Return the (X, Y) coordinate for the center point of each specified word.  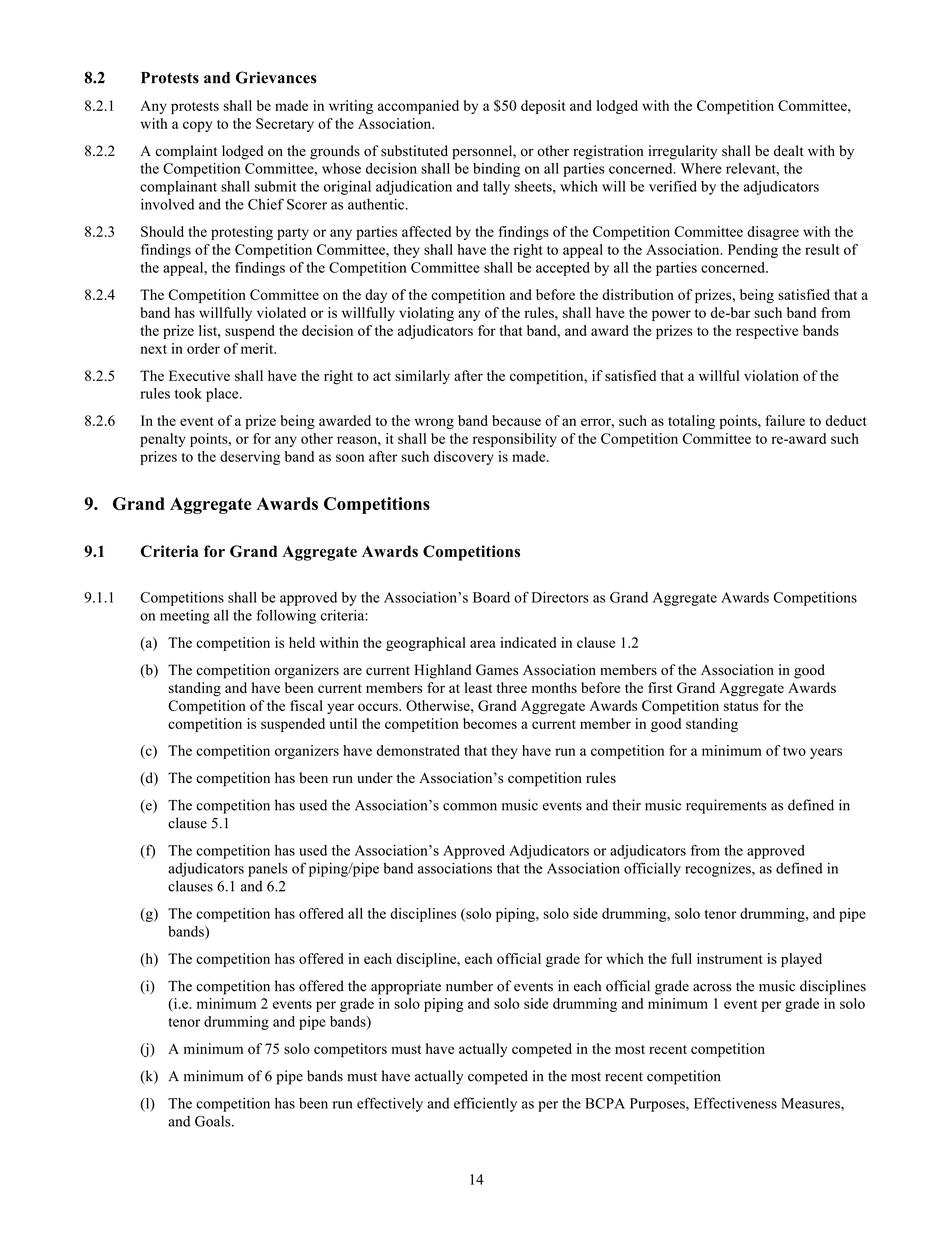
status (741, 706)
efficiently (485, 1104)
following (286, 616)
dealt (789, 150)
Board (491, 597)
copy (197, 126)
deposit (543, 107)
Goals (214, 1121)
